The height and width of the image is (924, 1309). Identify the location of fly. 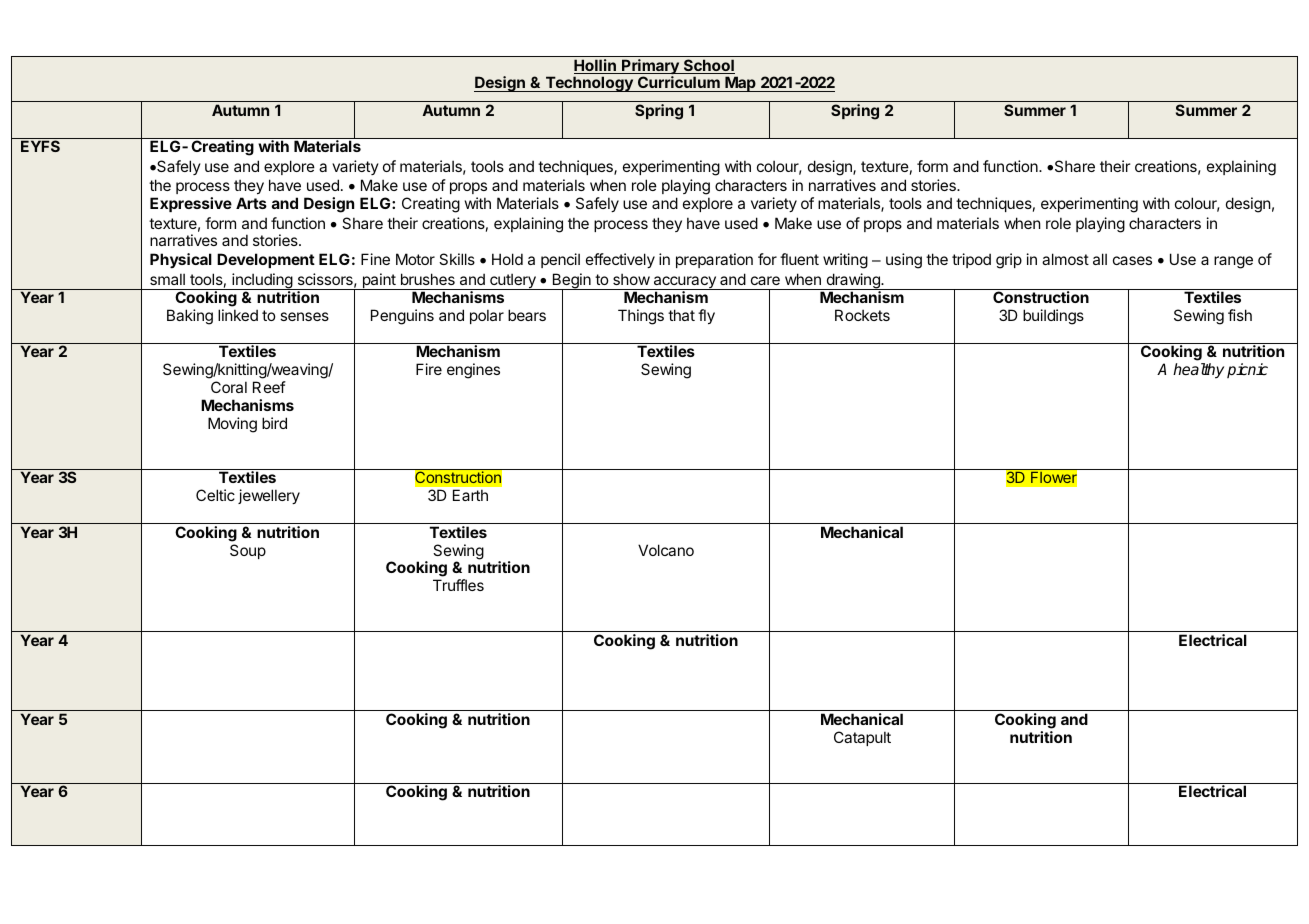
(706, 316).
